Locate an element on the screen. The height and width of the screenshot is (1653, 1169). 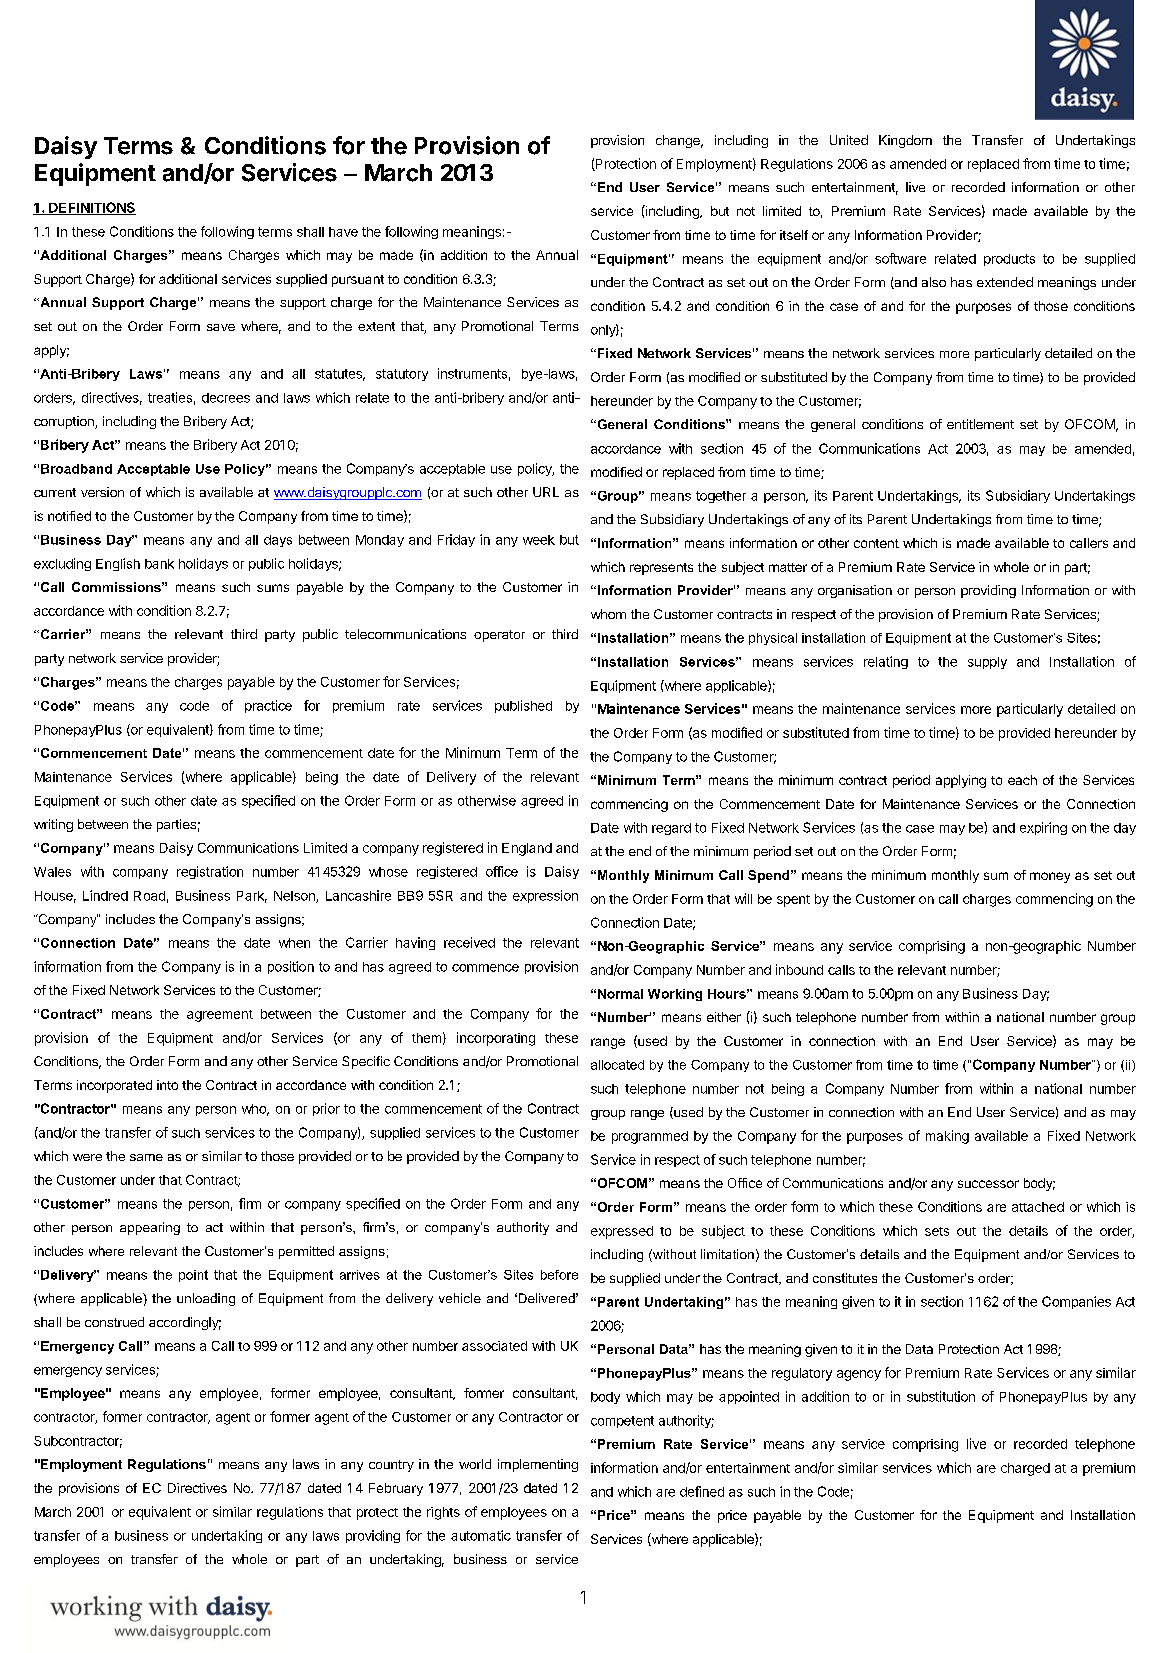
have is located at coordinates (343, 232).
